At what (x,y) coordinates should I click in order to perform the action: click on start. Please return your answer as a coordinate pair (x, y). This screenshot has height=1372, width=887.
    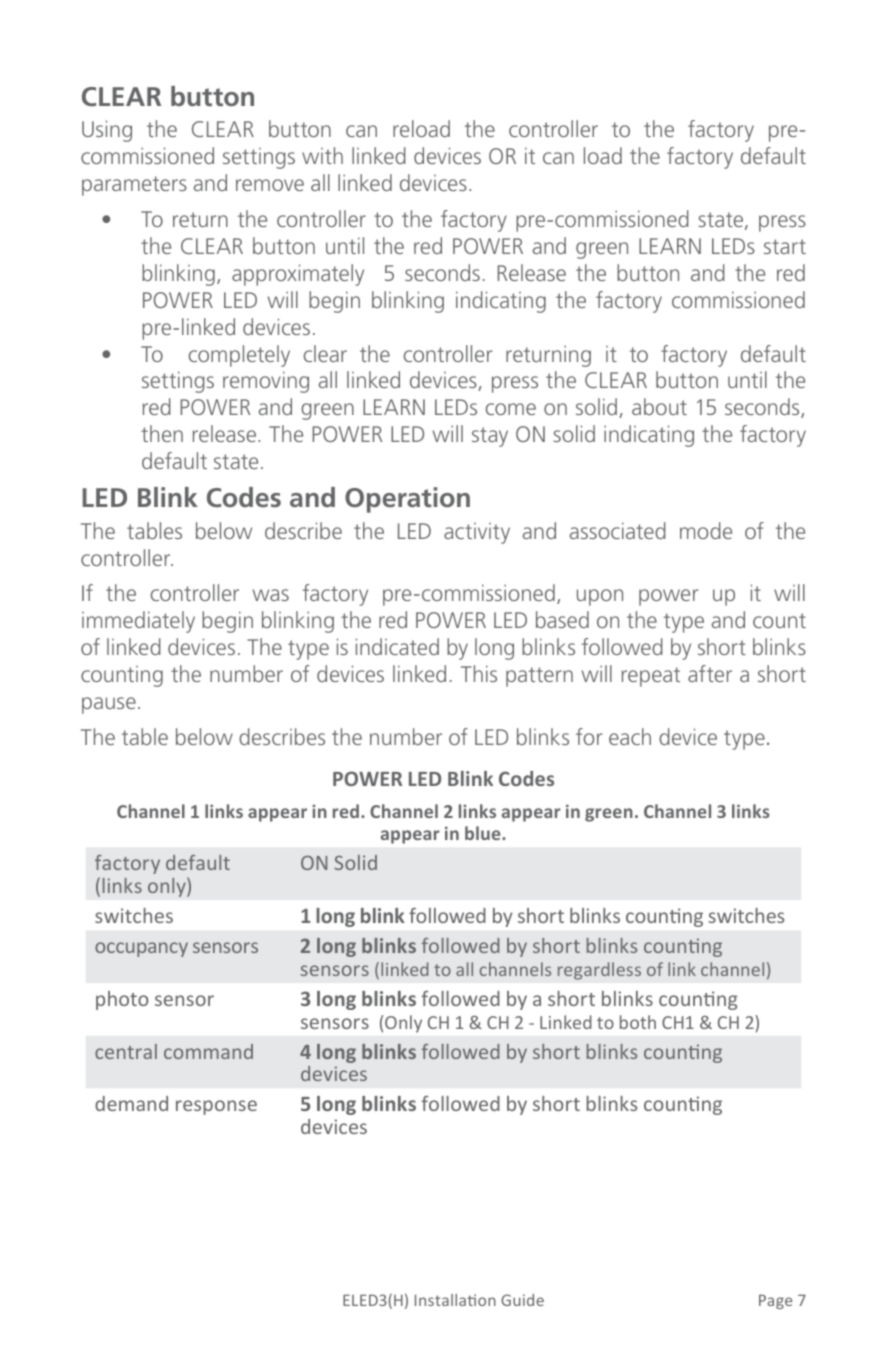
    Looking at the image, I should click on (785, 246).
